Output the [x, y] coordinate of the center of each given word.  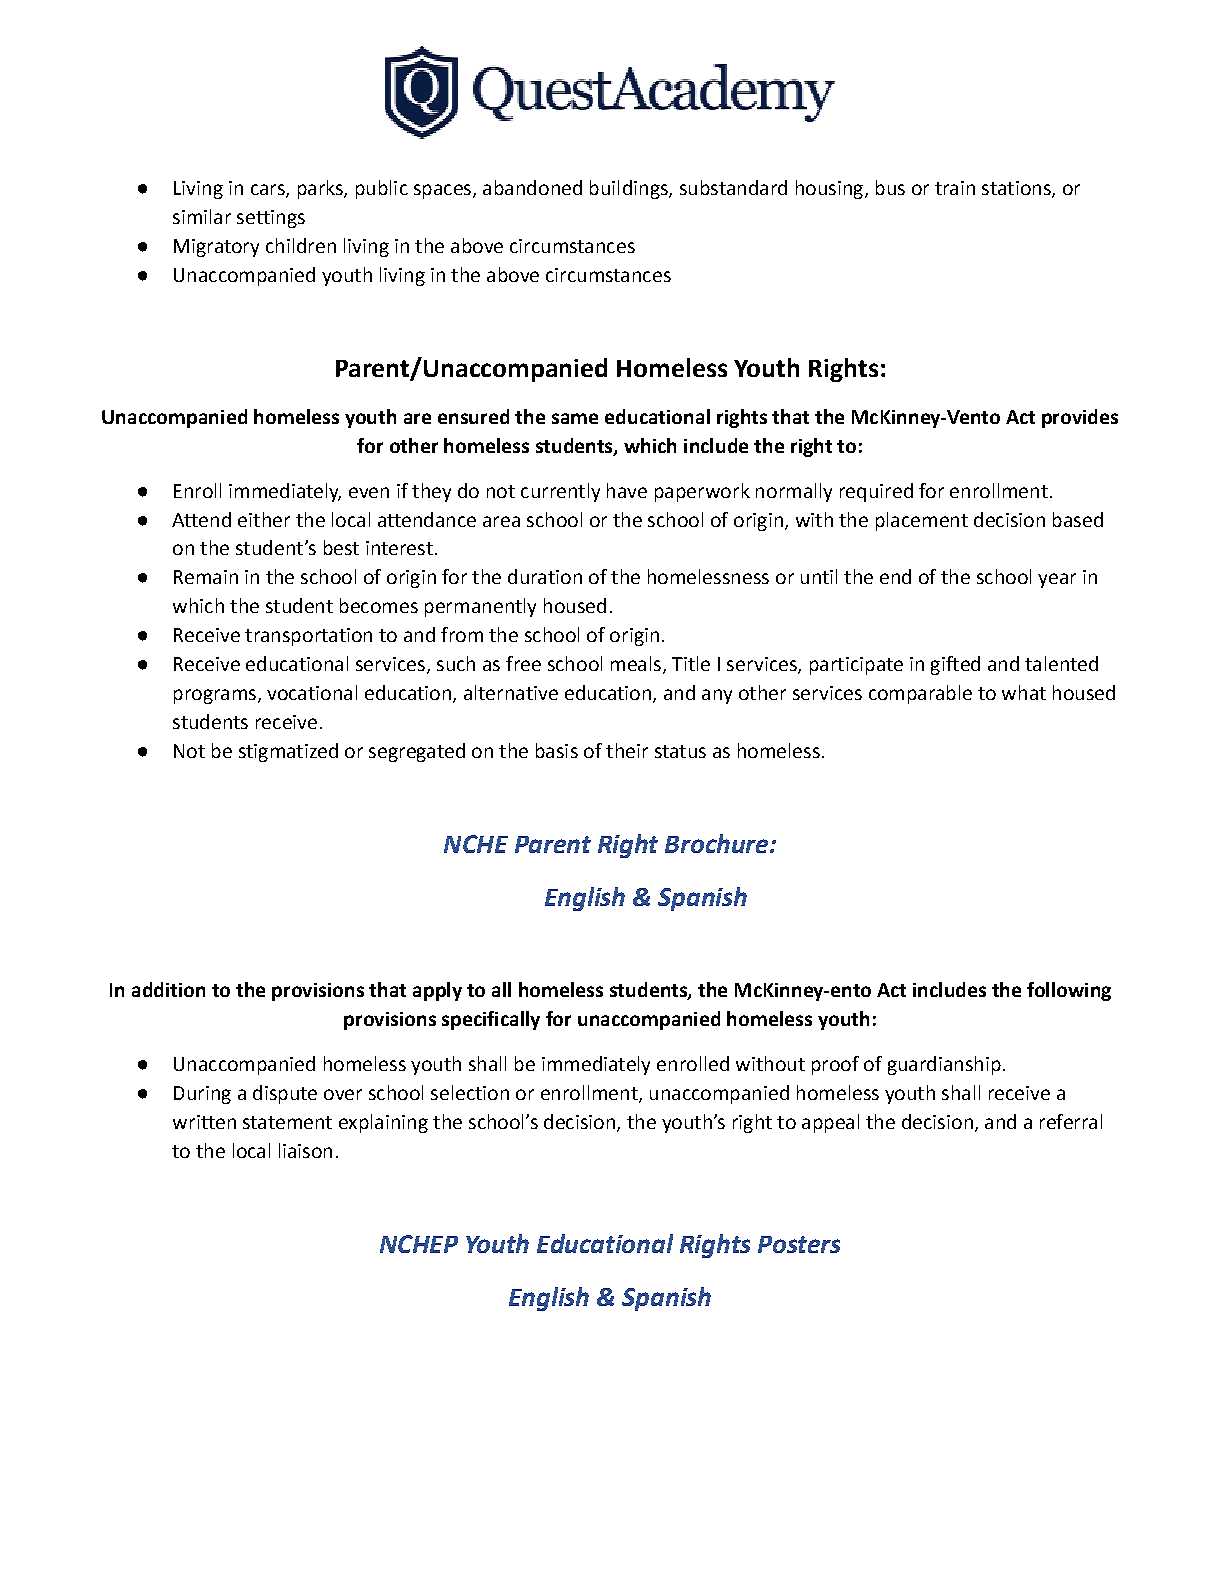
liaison [305, 1150]
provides [1080, 418]
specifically [491, 1020]
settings [271, 219]
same [575, 418]
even [369, 492]
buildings [630, 189]
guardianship [944, 1065]
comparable [920, 694]
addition [168, 989]
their [627, 750]
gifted [955, 665]
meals [636, 663]
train [955, 188]
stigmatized [288, 752]
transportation [308, 637]
